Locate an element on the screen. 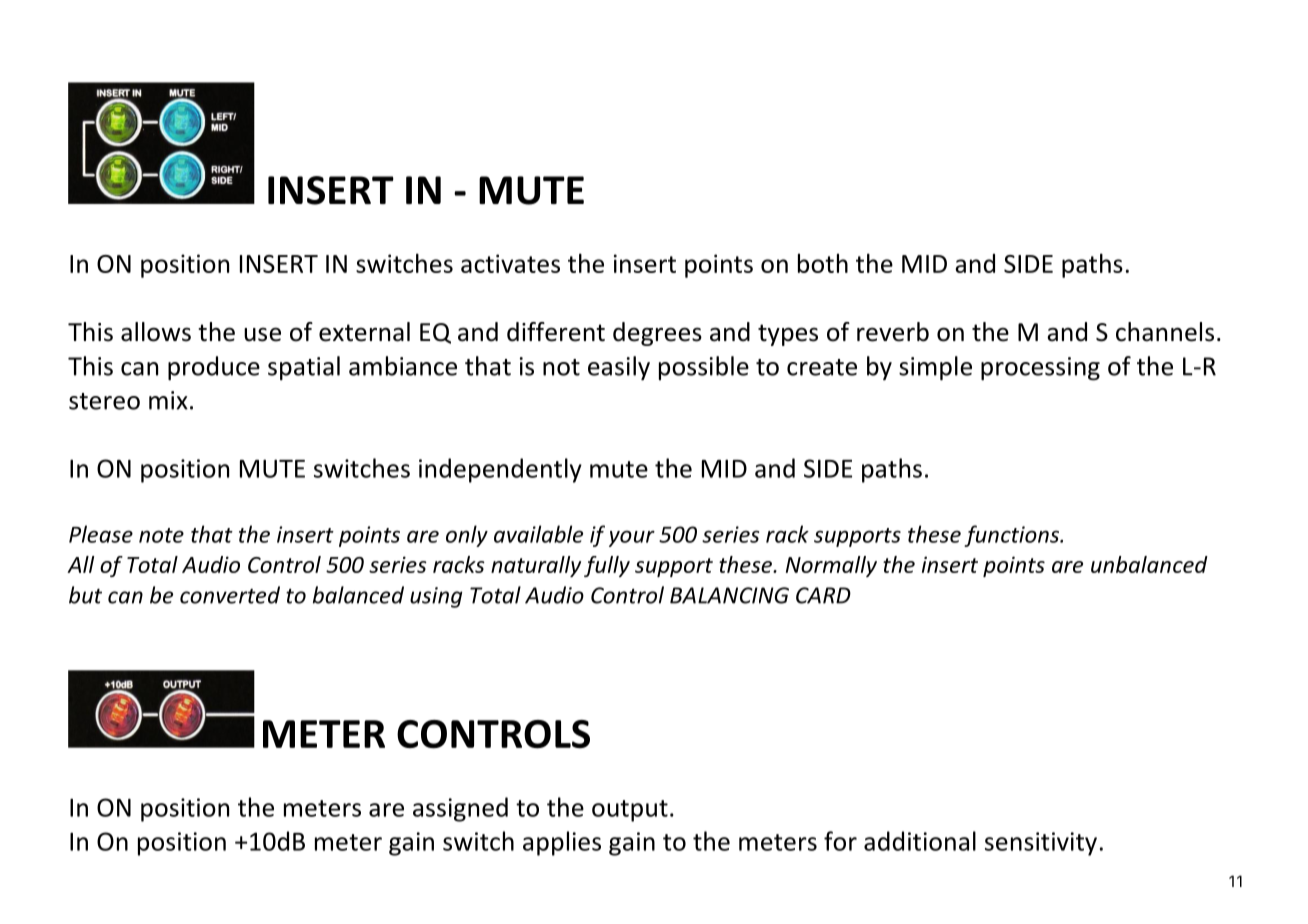 The height and width of the screenshot is (924, 1308). mix is located at coordinates (168, 400).
